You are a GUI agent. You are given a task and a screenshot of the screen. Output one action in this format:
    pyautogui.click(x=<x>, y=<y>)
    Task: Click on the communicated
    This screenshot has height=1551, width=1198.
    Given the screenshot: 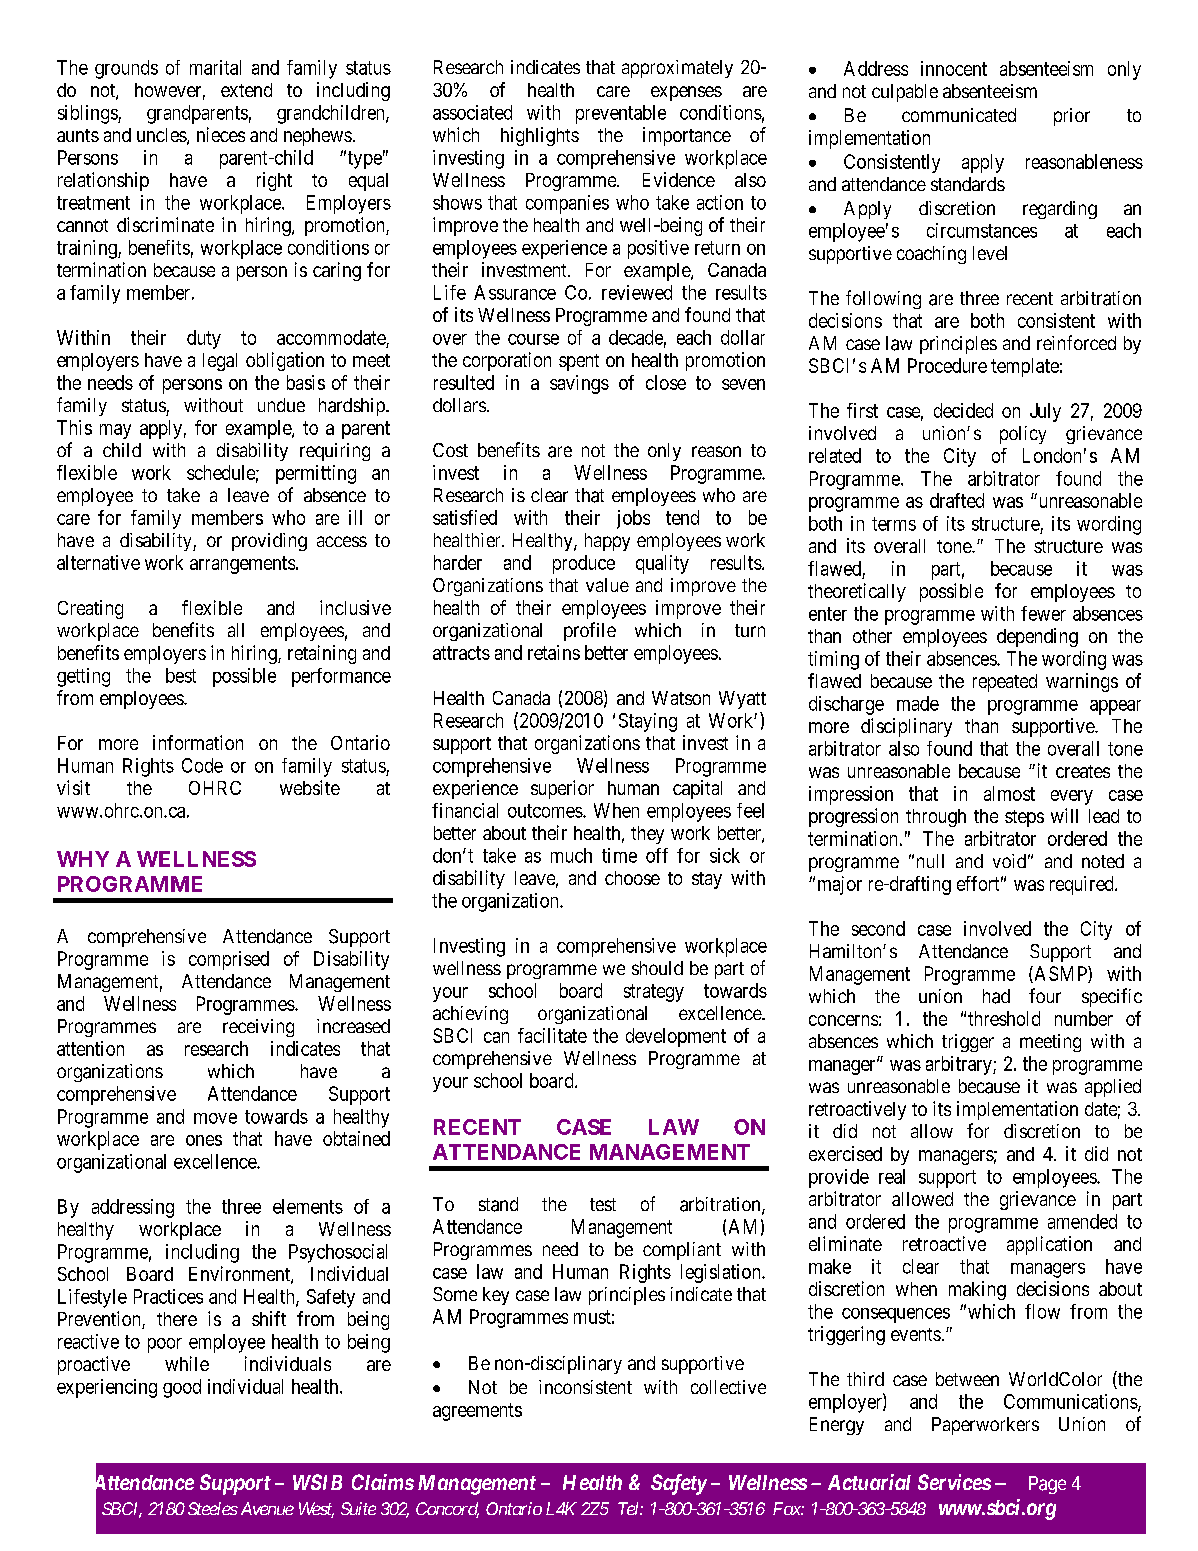 What is the action you would take?
    pyautogui.click(x=959, y=115)
